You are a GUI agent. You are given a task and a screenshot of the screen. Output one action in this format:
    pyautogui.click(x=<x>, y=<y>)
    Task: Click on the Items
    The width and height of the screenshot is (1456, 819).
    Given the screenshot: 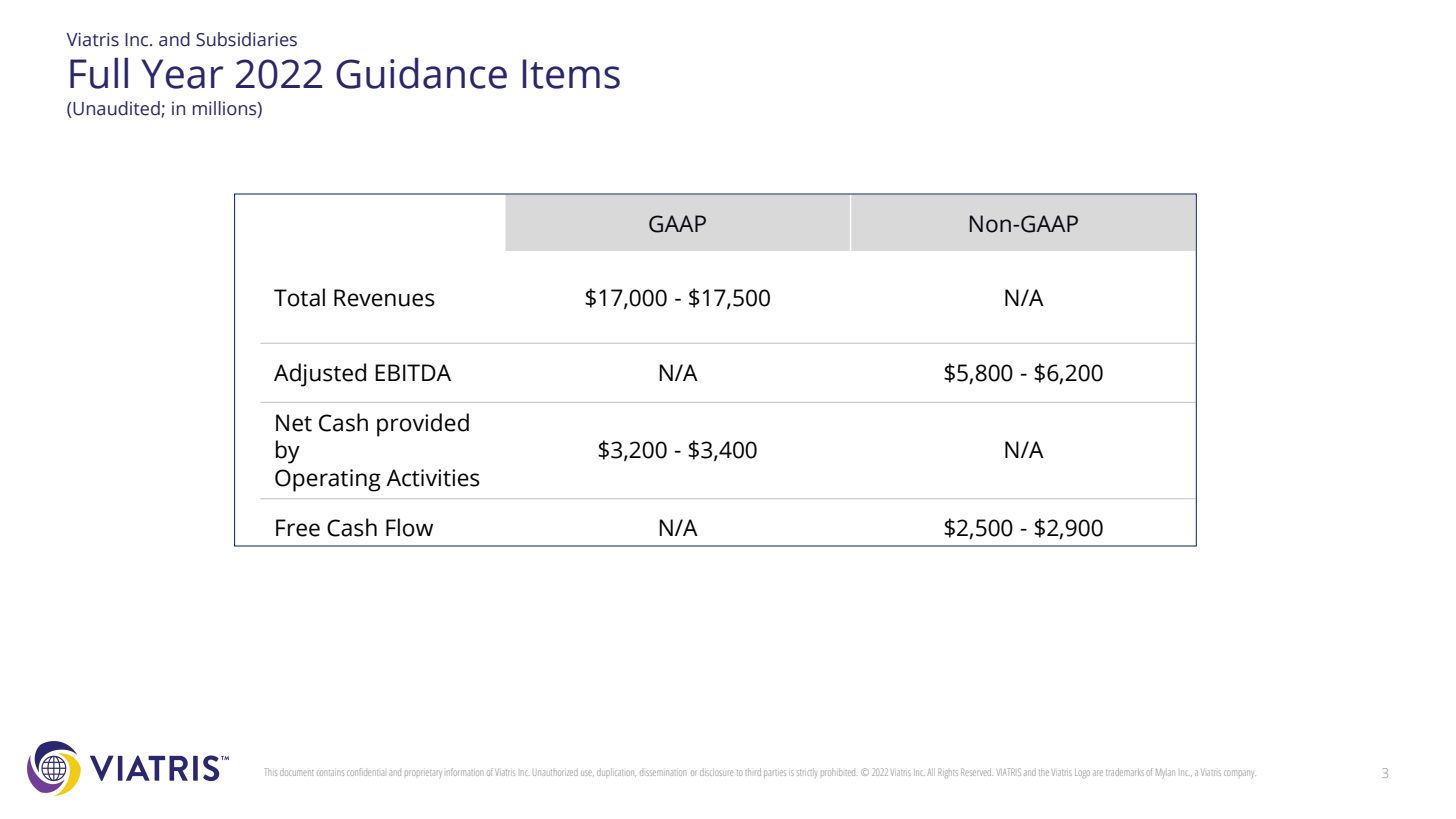 What is the action you would take?
    pyautogui.click(x=571, y=74)
